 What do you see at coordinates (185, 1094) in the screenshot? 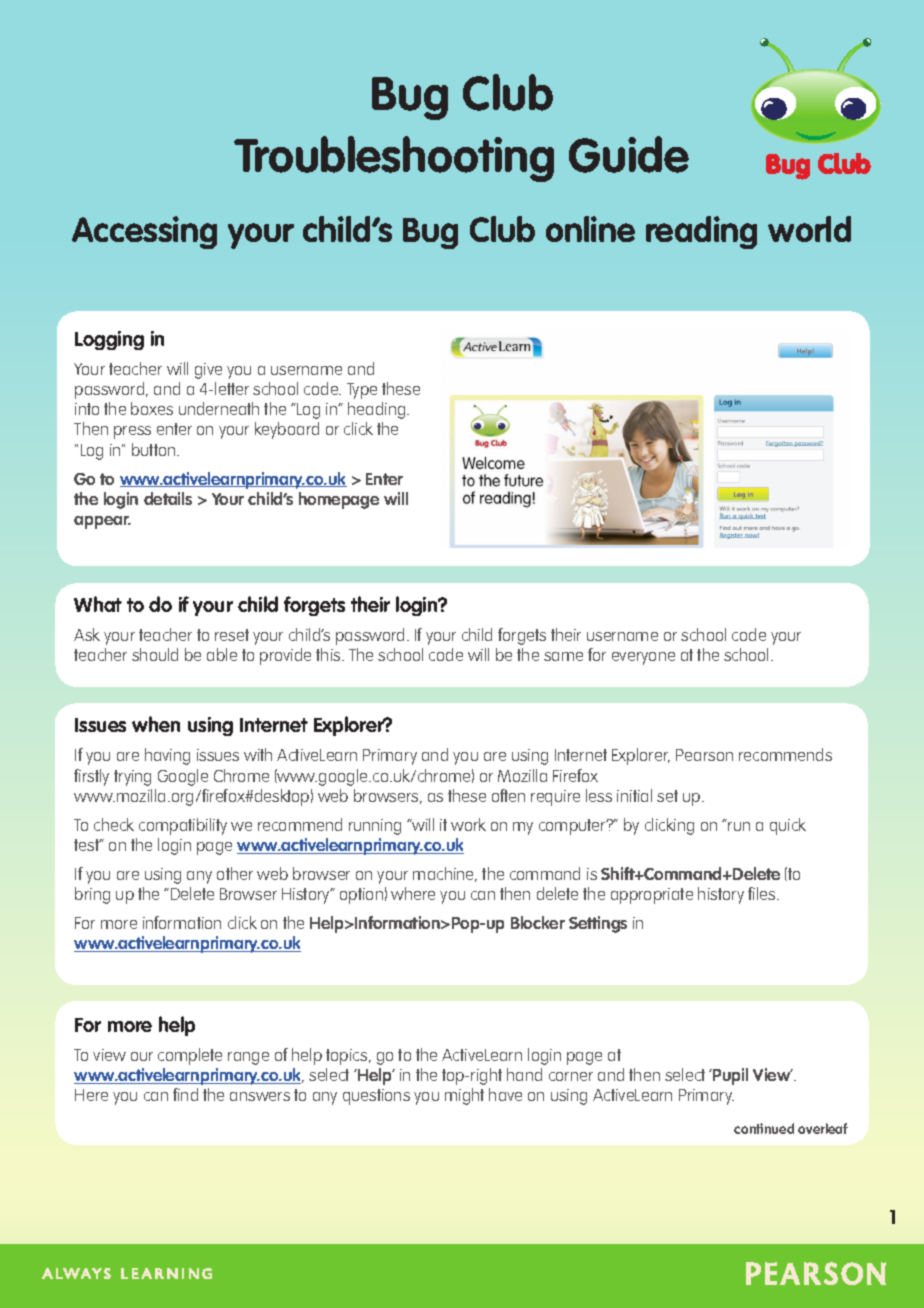
I see `find` at bounding box center [185, 1094].
